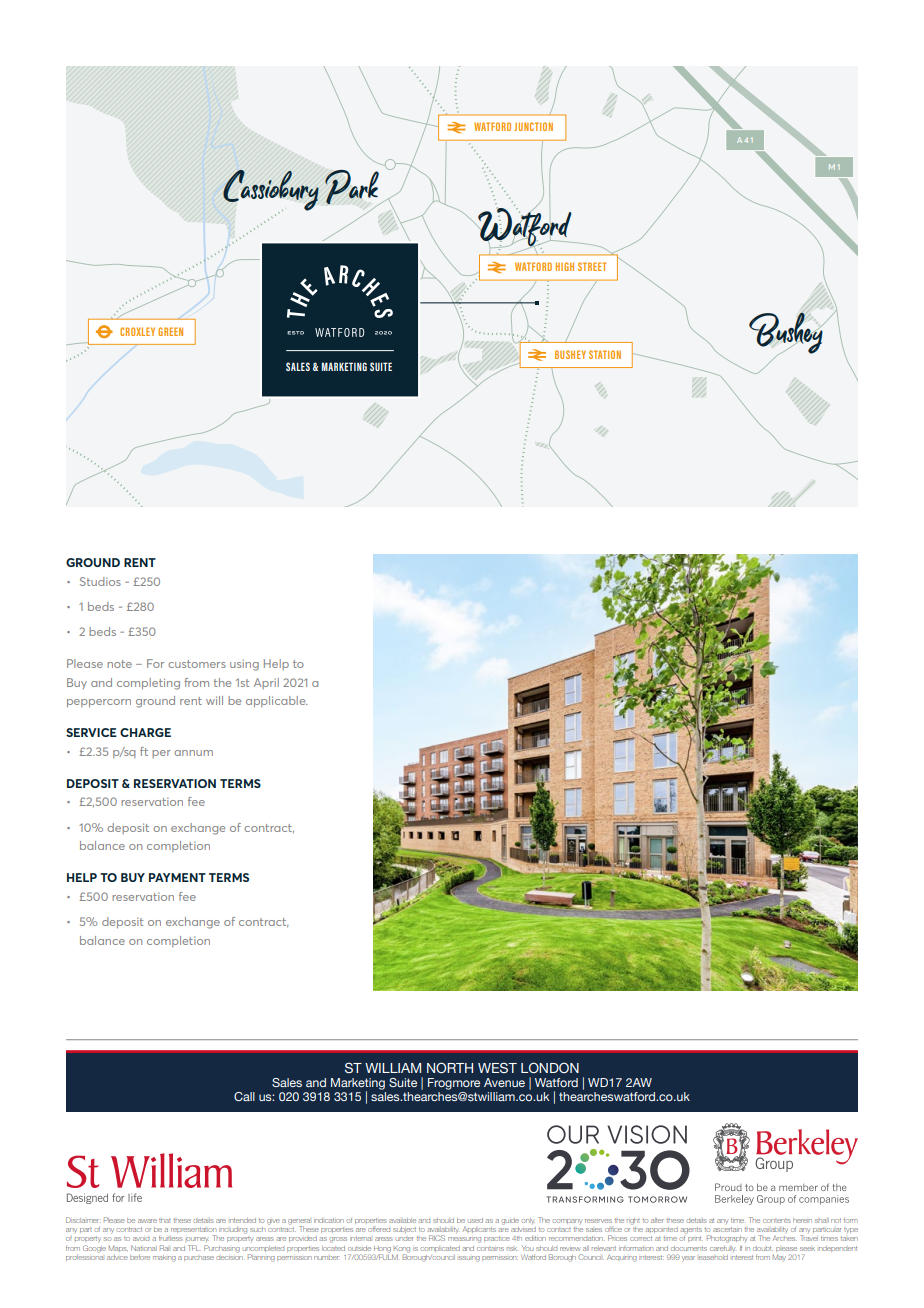 The width and height of the screenshot is (924, 1308). Describe the element at coordinates (533, 126) in the screenshot. I see `JUNCTION` at that location.
